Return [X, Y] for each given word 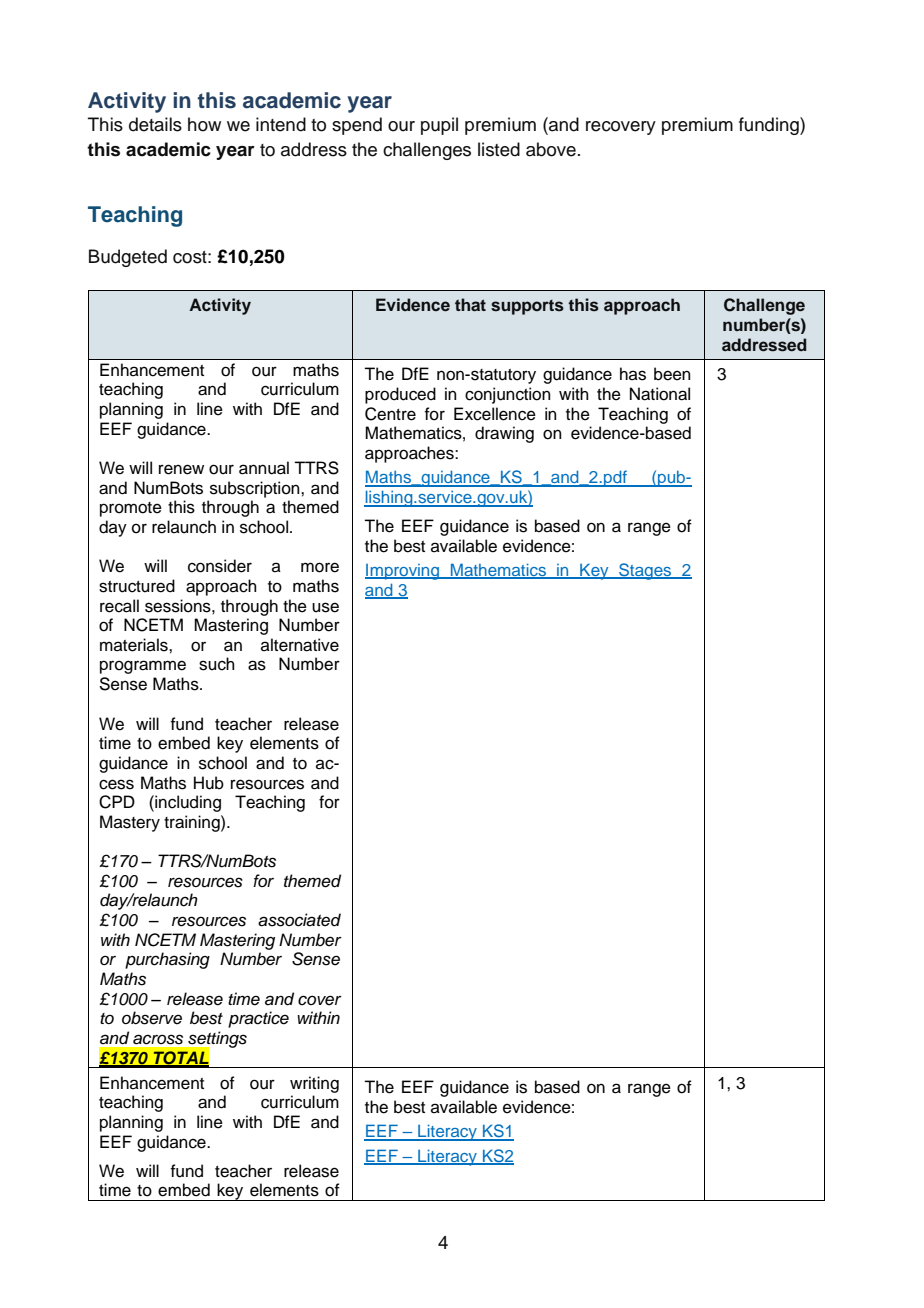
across [158, 1039]
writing [314, 1084]
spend [357, 126]
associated [299, 920]
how [204, 124]
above [551, 149]
